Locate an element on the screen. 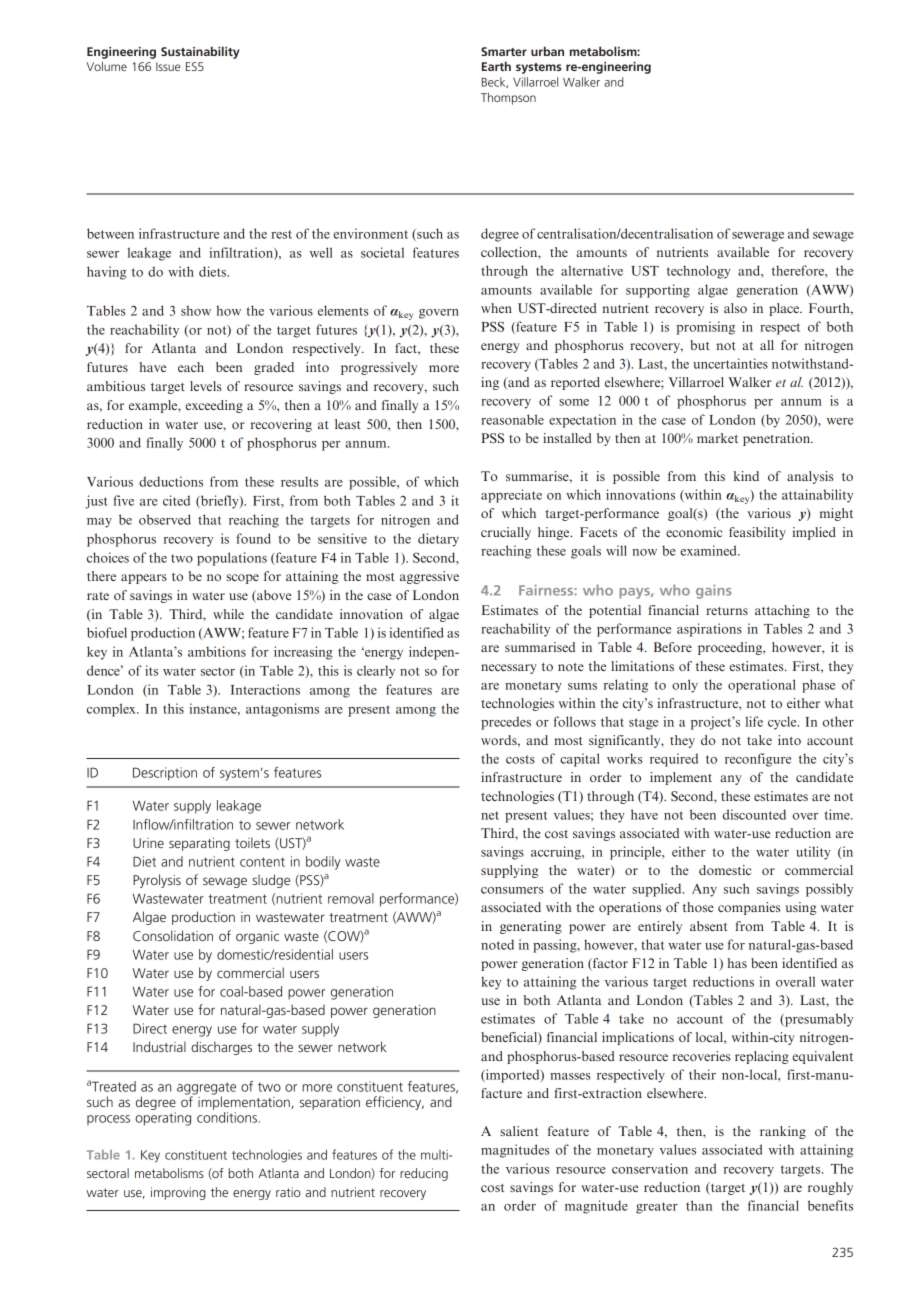 This screenshot has width=924, height=1308. when is located at coordinates (496, 308).
